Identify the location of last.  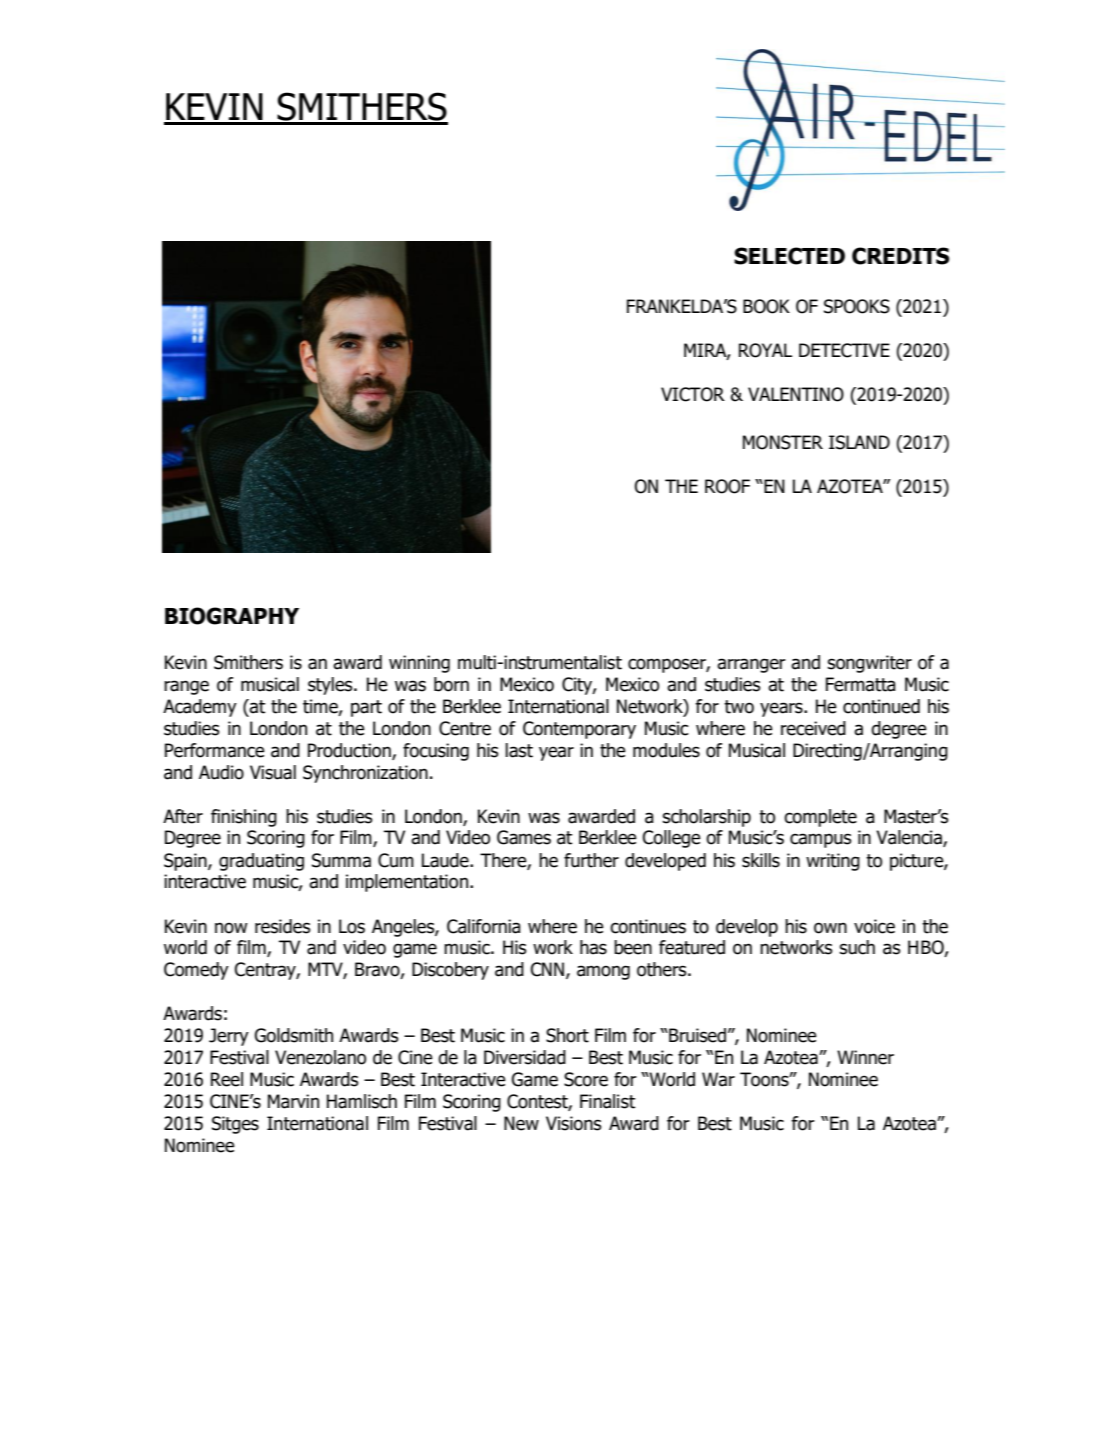
(519, 750).
